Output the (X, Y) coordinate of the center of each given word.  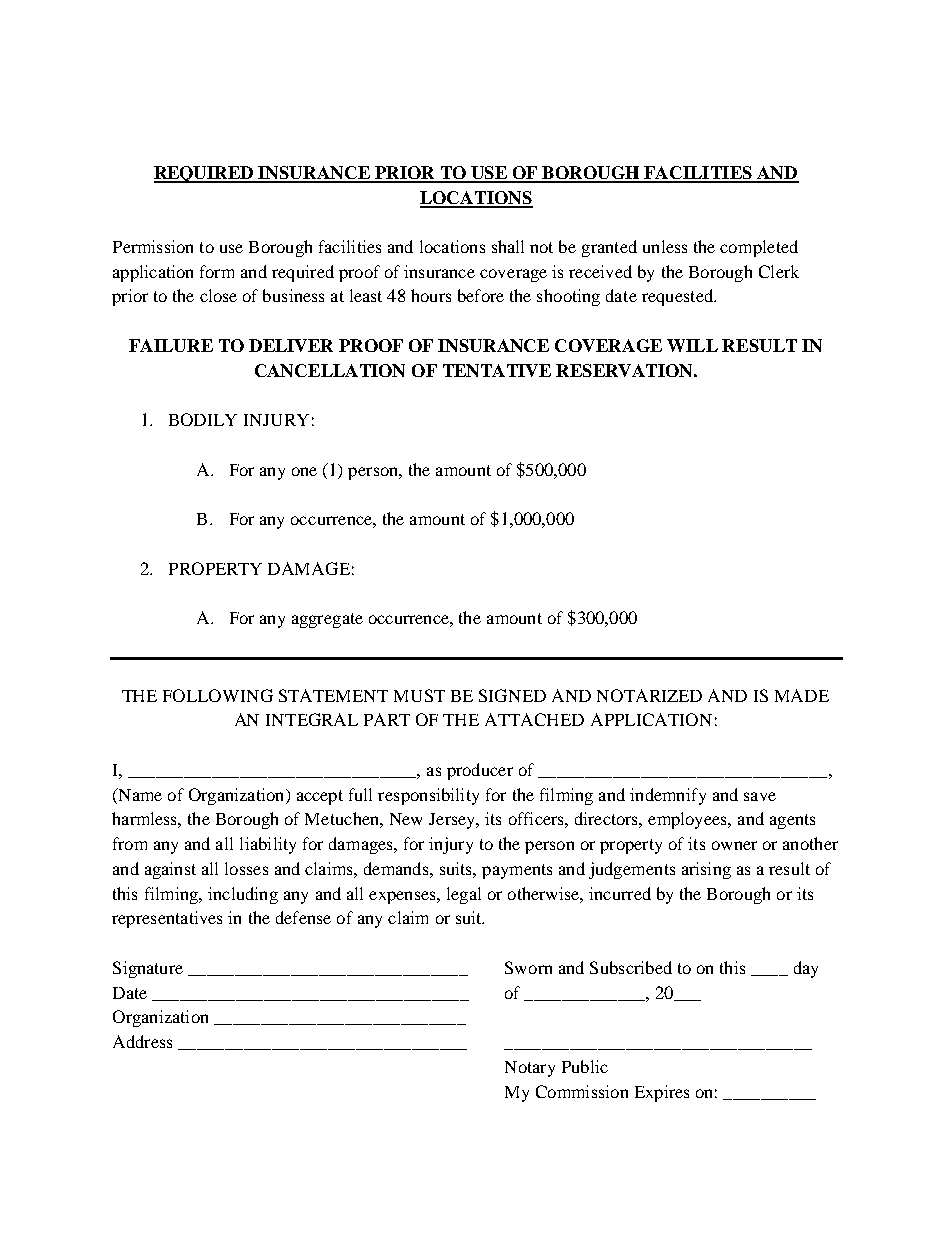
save (760, 796)
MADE (802, 695)
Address (142, 1041)
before (481, 295)
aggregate (327, 620)
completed (759, 248)
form (217, 271)
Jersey (453, 821)
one (304, 471)
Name (139, 796)
